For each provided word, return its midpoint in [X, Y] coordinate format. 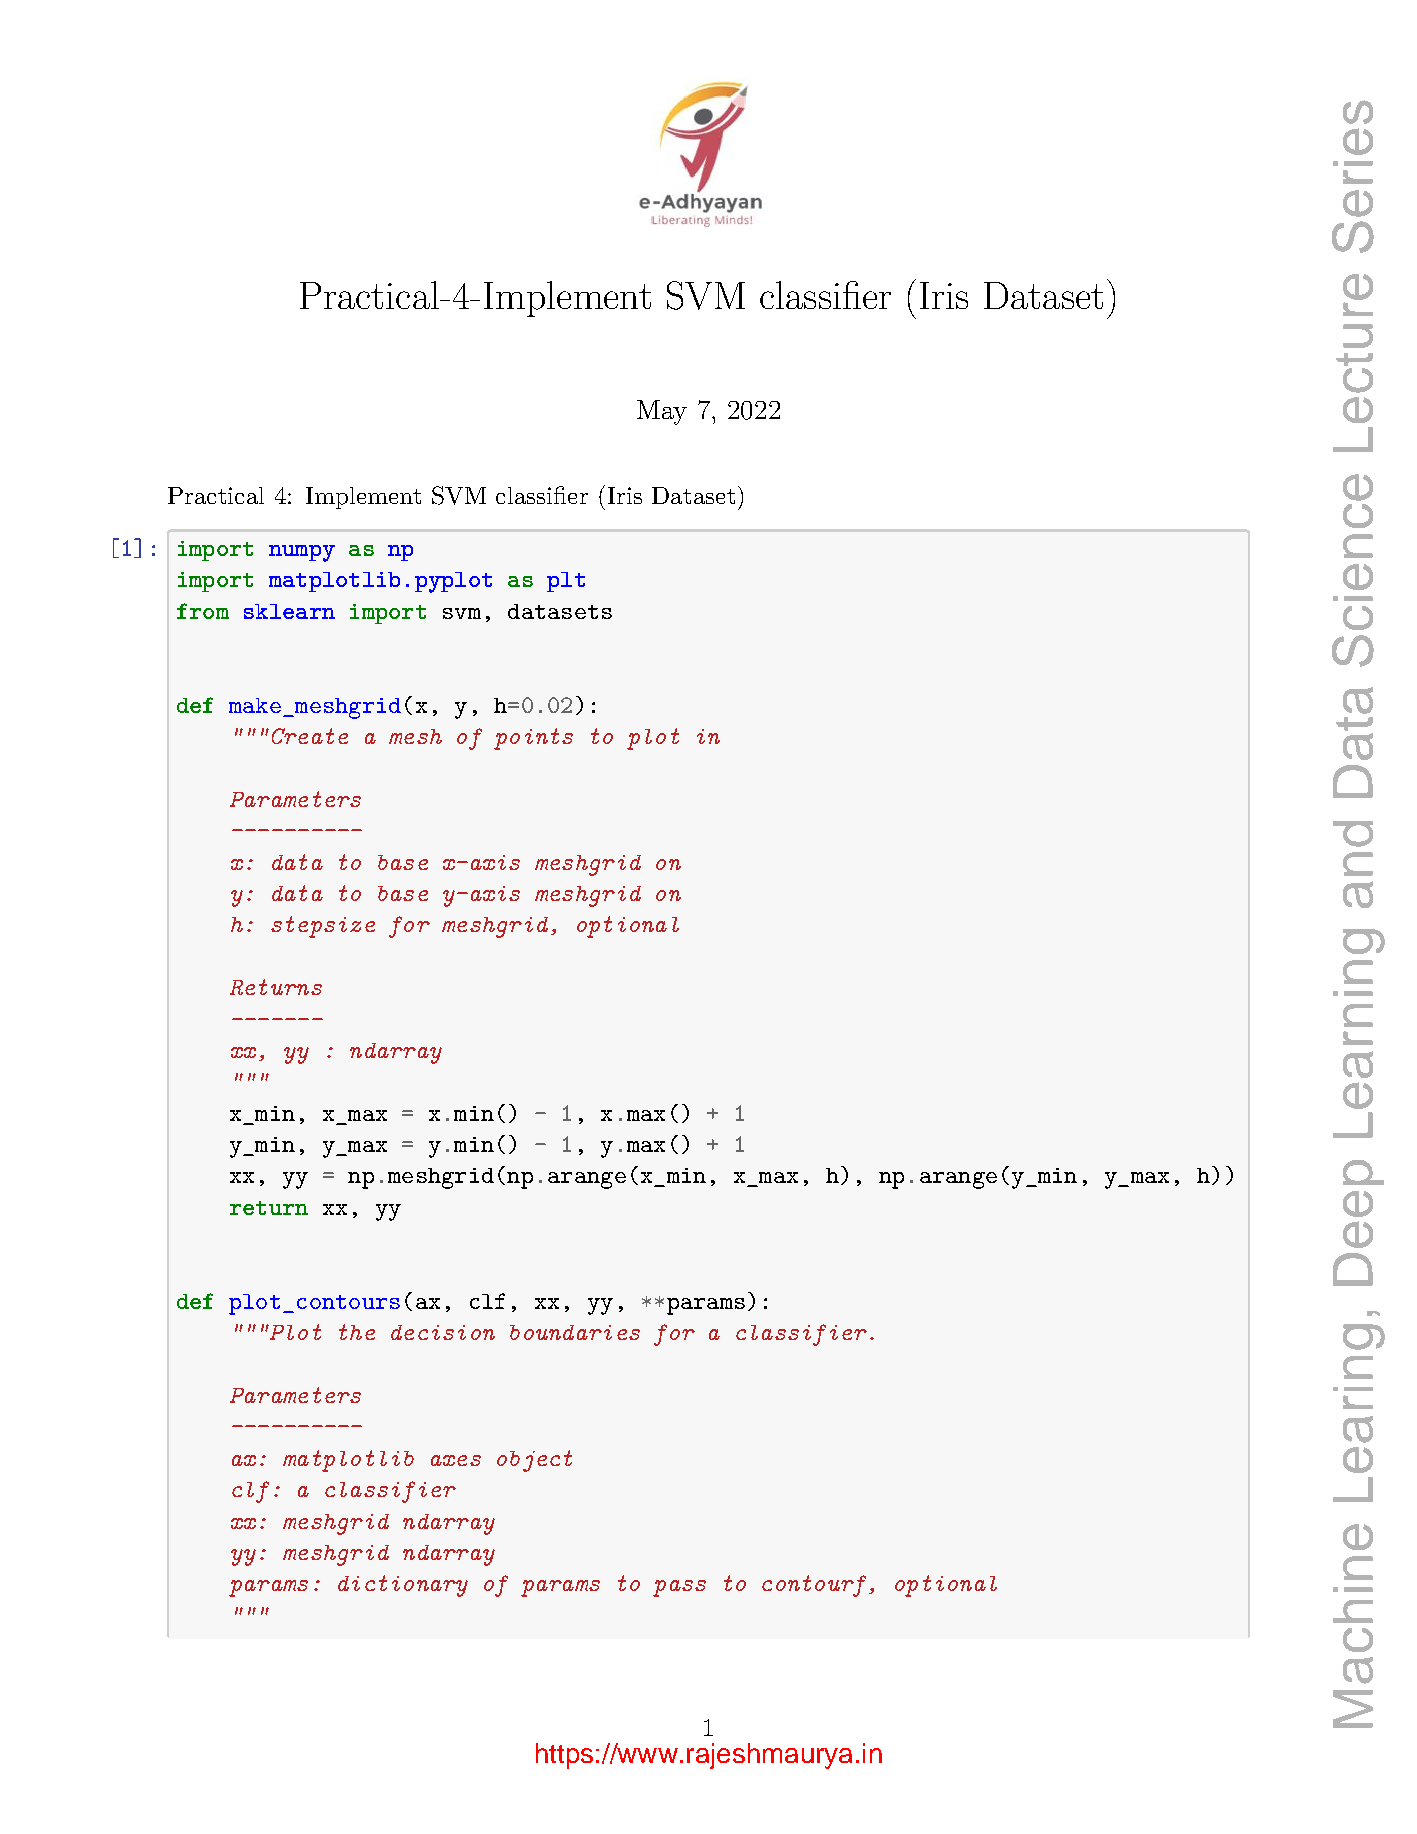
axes [456, 1460]
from [203, 611]
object [534, 1461]
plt [566, 582]
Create [310, 736]
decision [443, 1332]
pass [679, 1588]
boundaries [575, 1332]
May [662, 412]
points [533, 739]
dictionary [403, 1586]
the [357, 1332]
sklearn [289, 611]
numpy [302, 553]
